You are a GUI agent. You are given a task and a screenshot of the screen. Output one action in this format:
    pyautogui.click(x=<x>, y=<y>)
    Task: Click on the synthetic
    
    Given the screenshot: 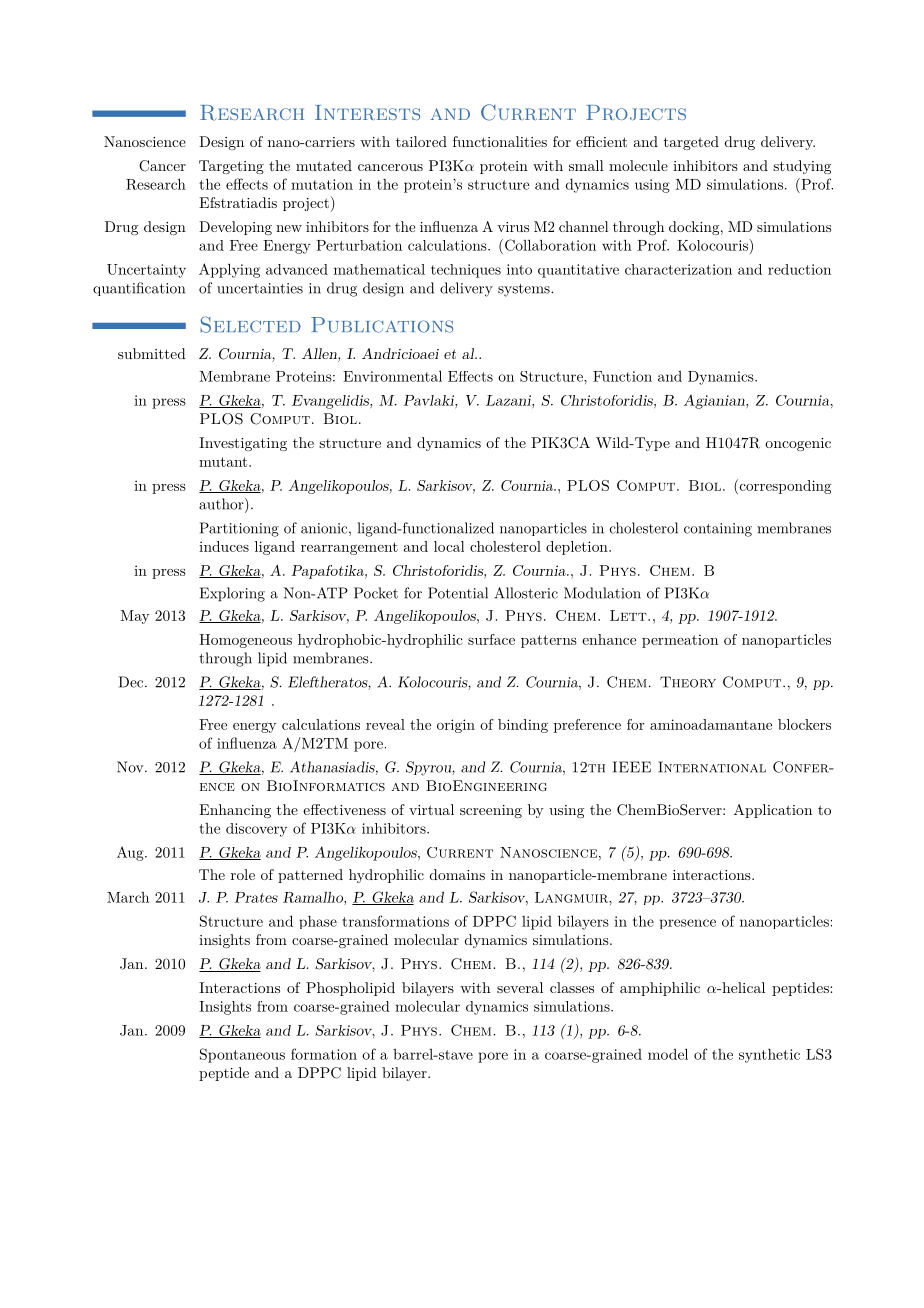 What is the action you would take?
    pyautogui.click(x=769, y=1056)
